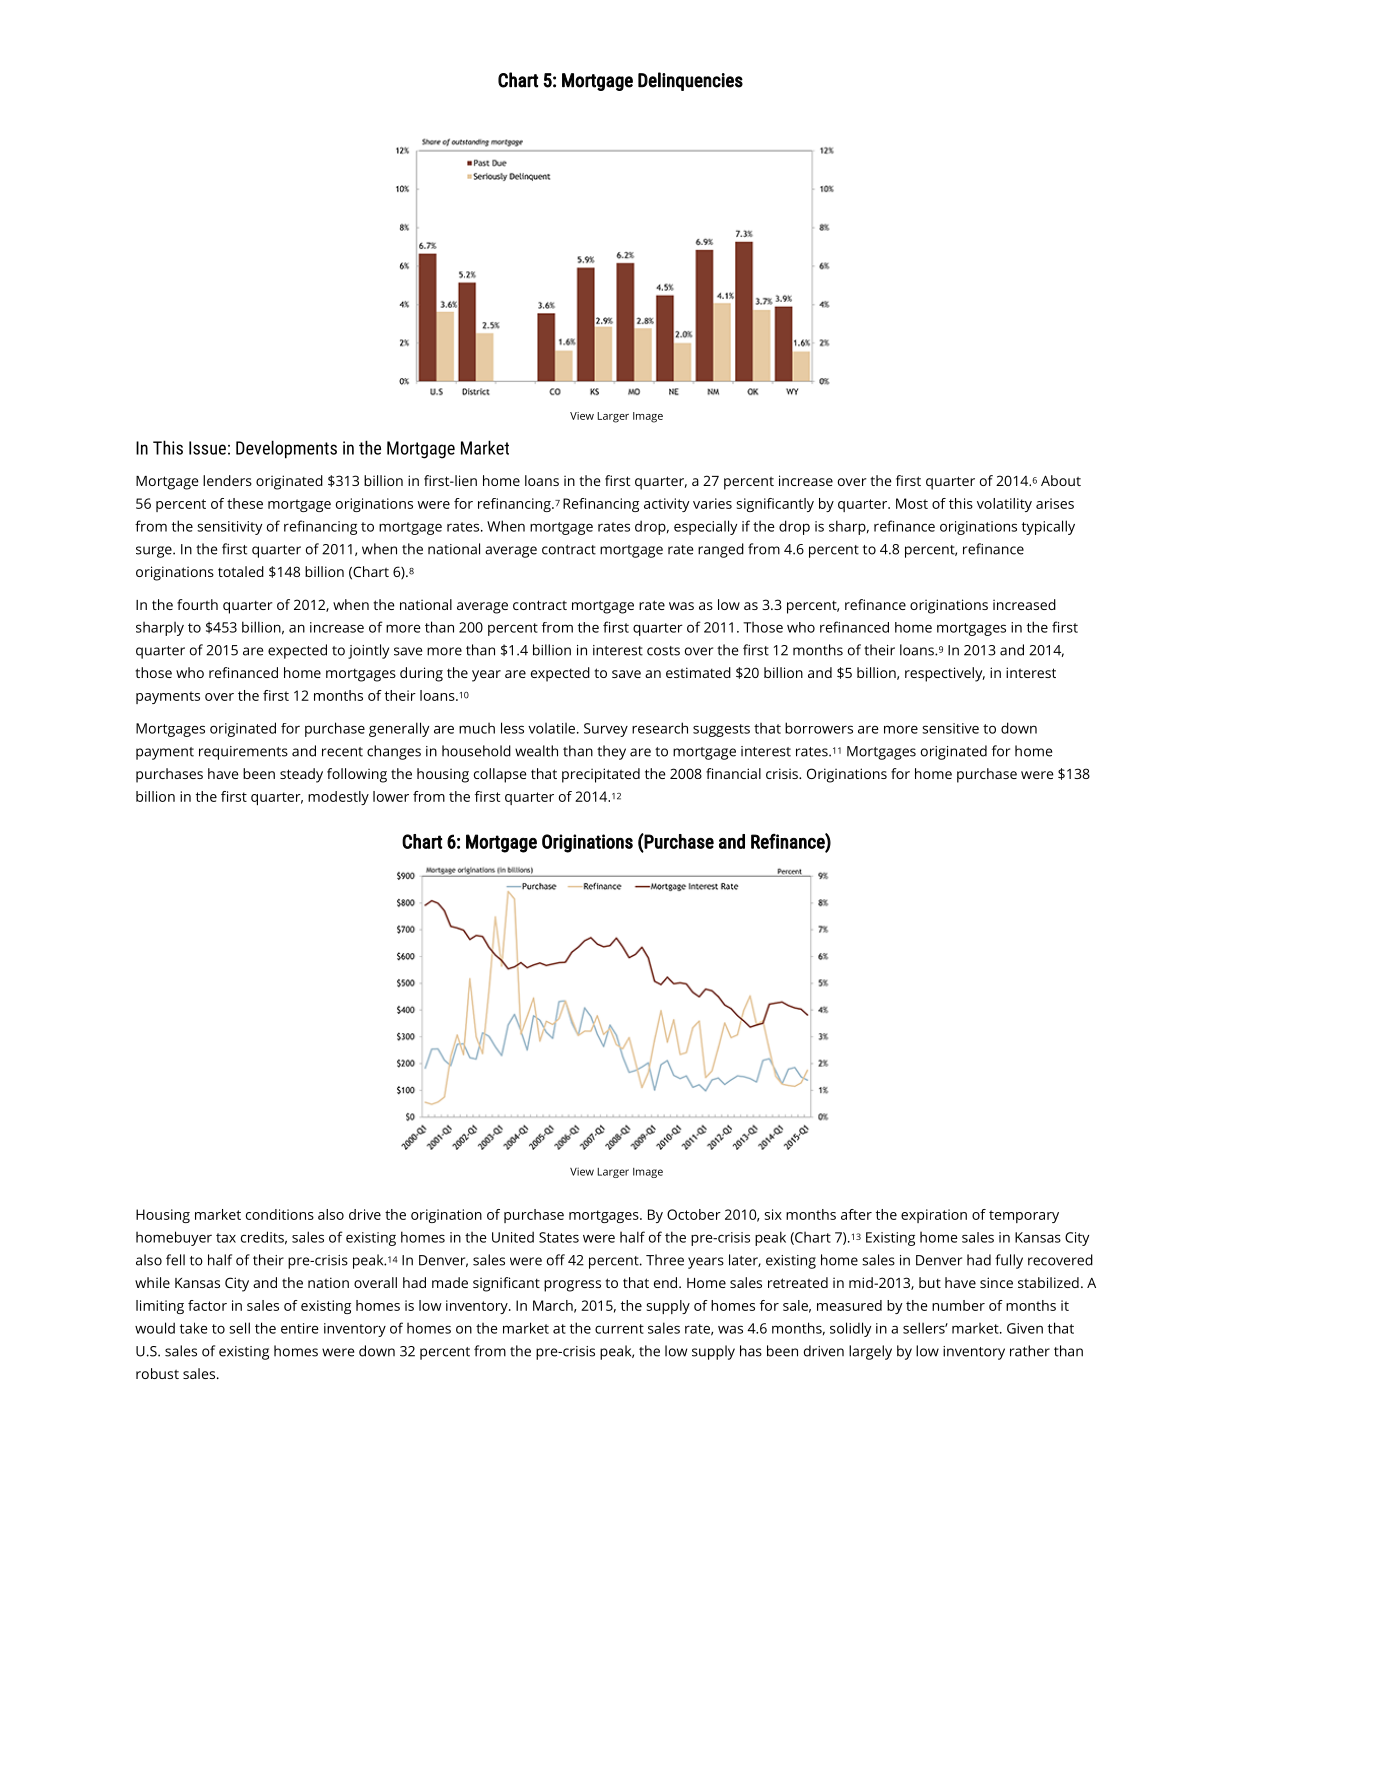  Describe the element at coordinates (690, 81) in the screenshot. I see `Delinquencies` at that location.
